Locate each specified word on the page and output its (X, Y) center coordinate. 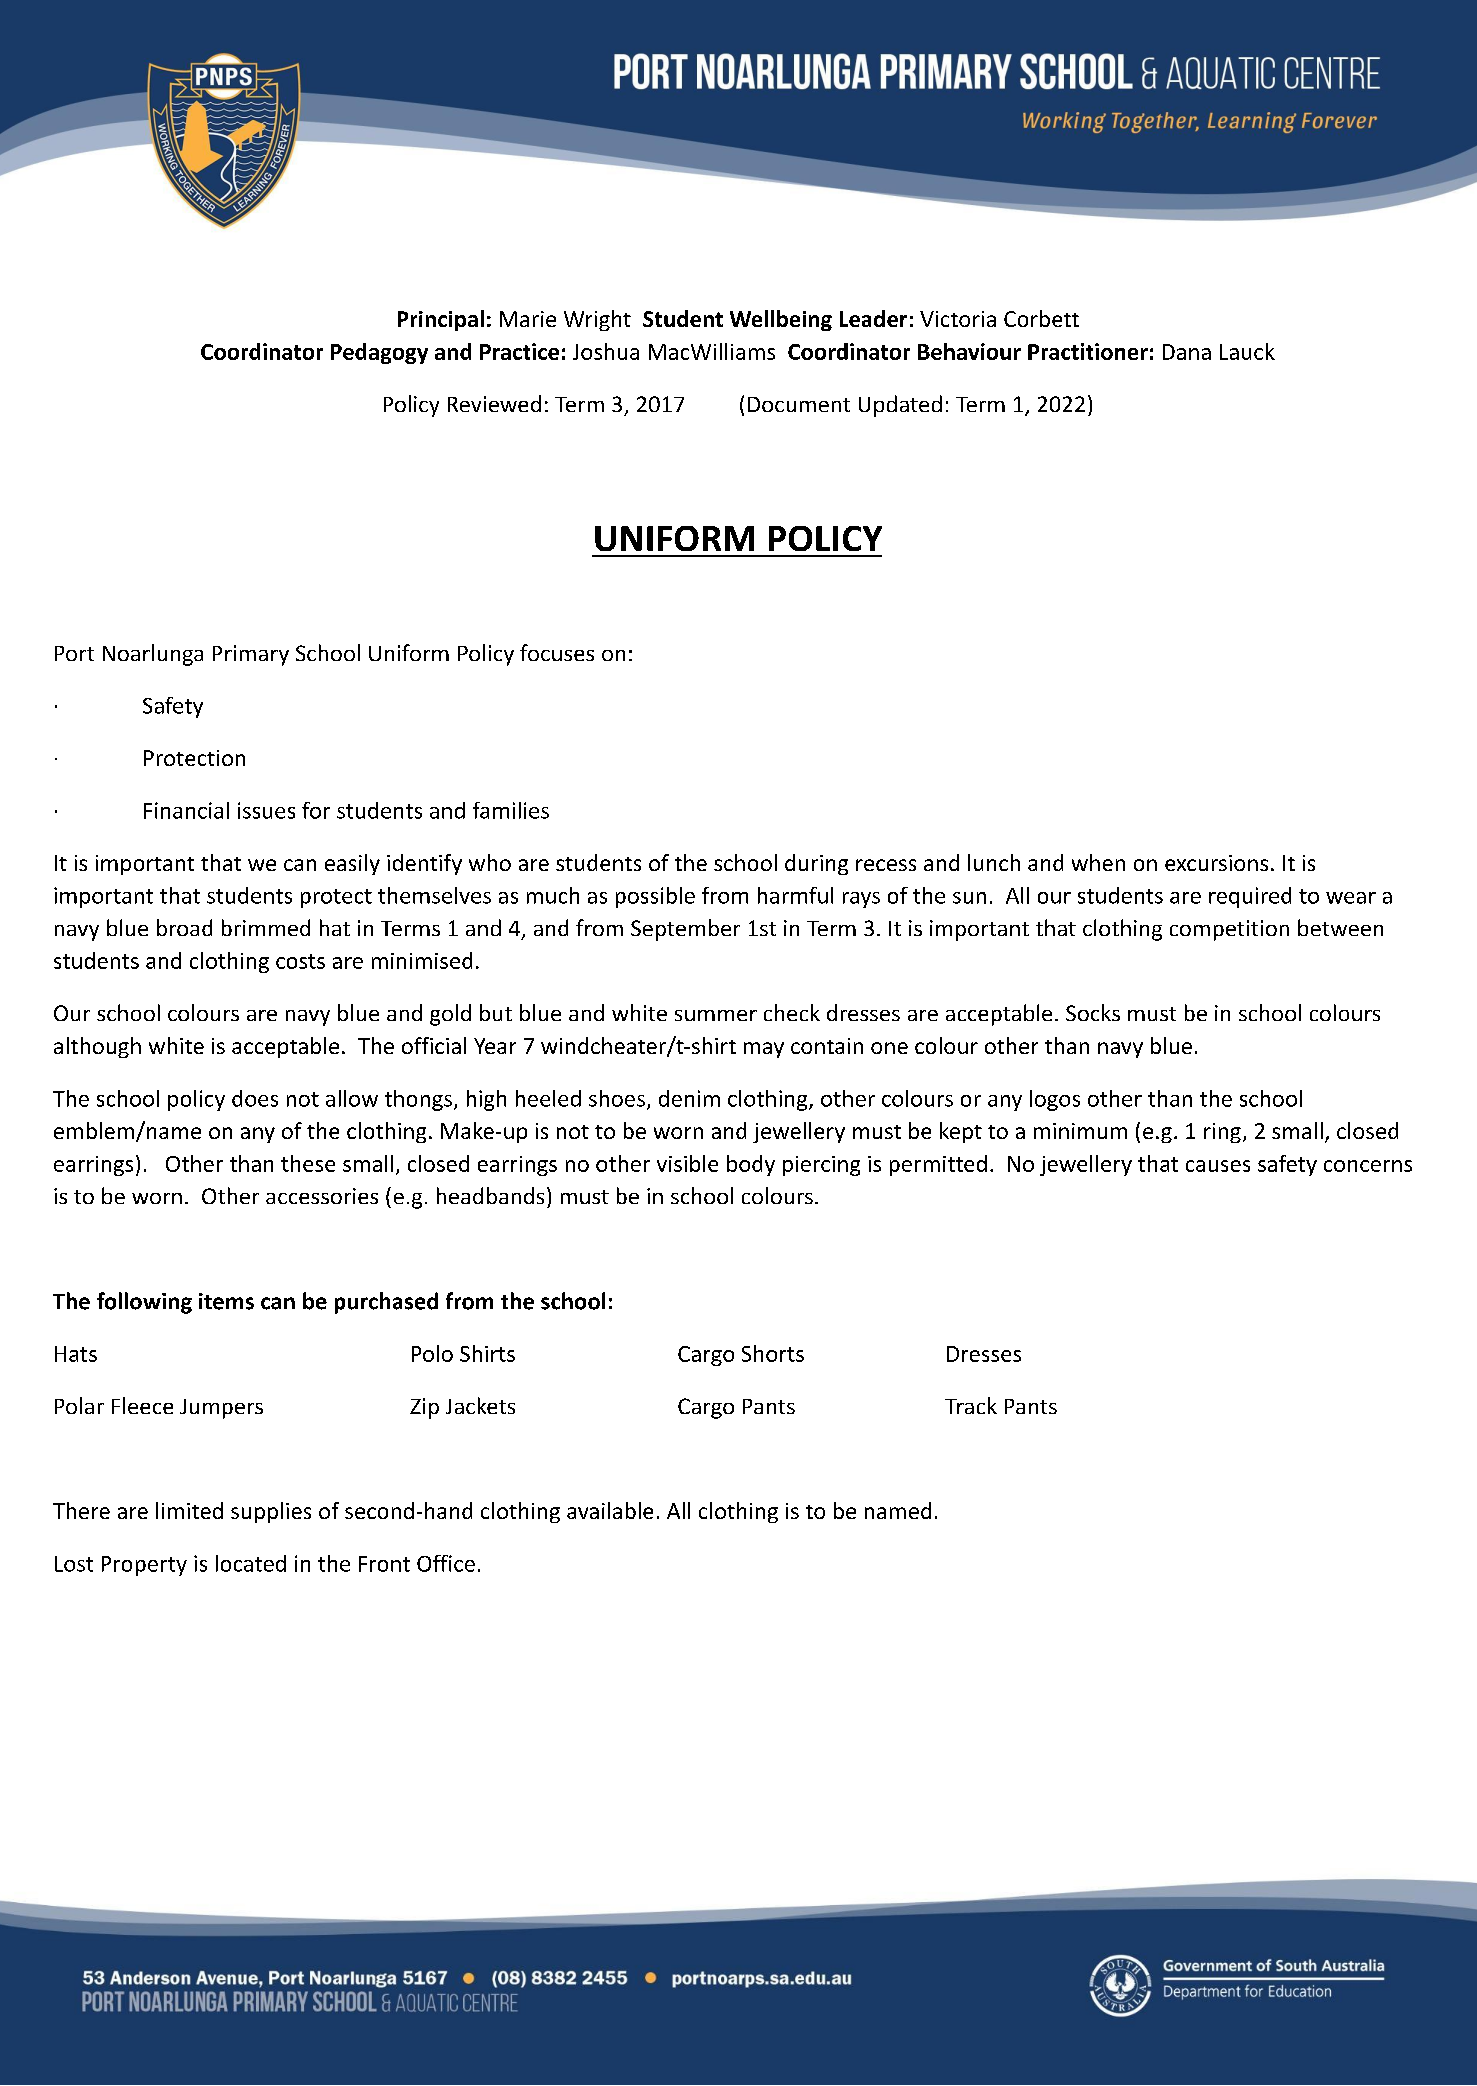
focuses (557, 652)
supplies (271, 1512)
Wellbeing (781, 320)
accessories (322, 1196)
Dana (1187, 352)
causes (1218, 1166)
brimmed (266, 927)
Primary (251, 655)
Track (971, 1405)
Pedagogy (379, 353)
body (751, 1165)
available (610, 1510)
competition (1229, 930)
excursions (1216, 863)
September (685, 930)
